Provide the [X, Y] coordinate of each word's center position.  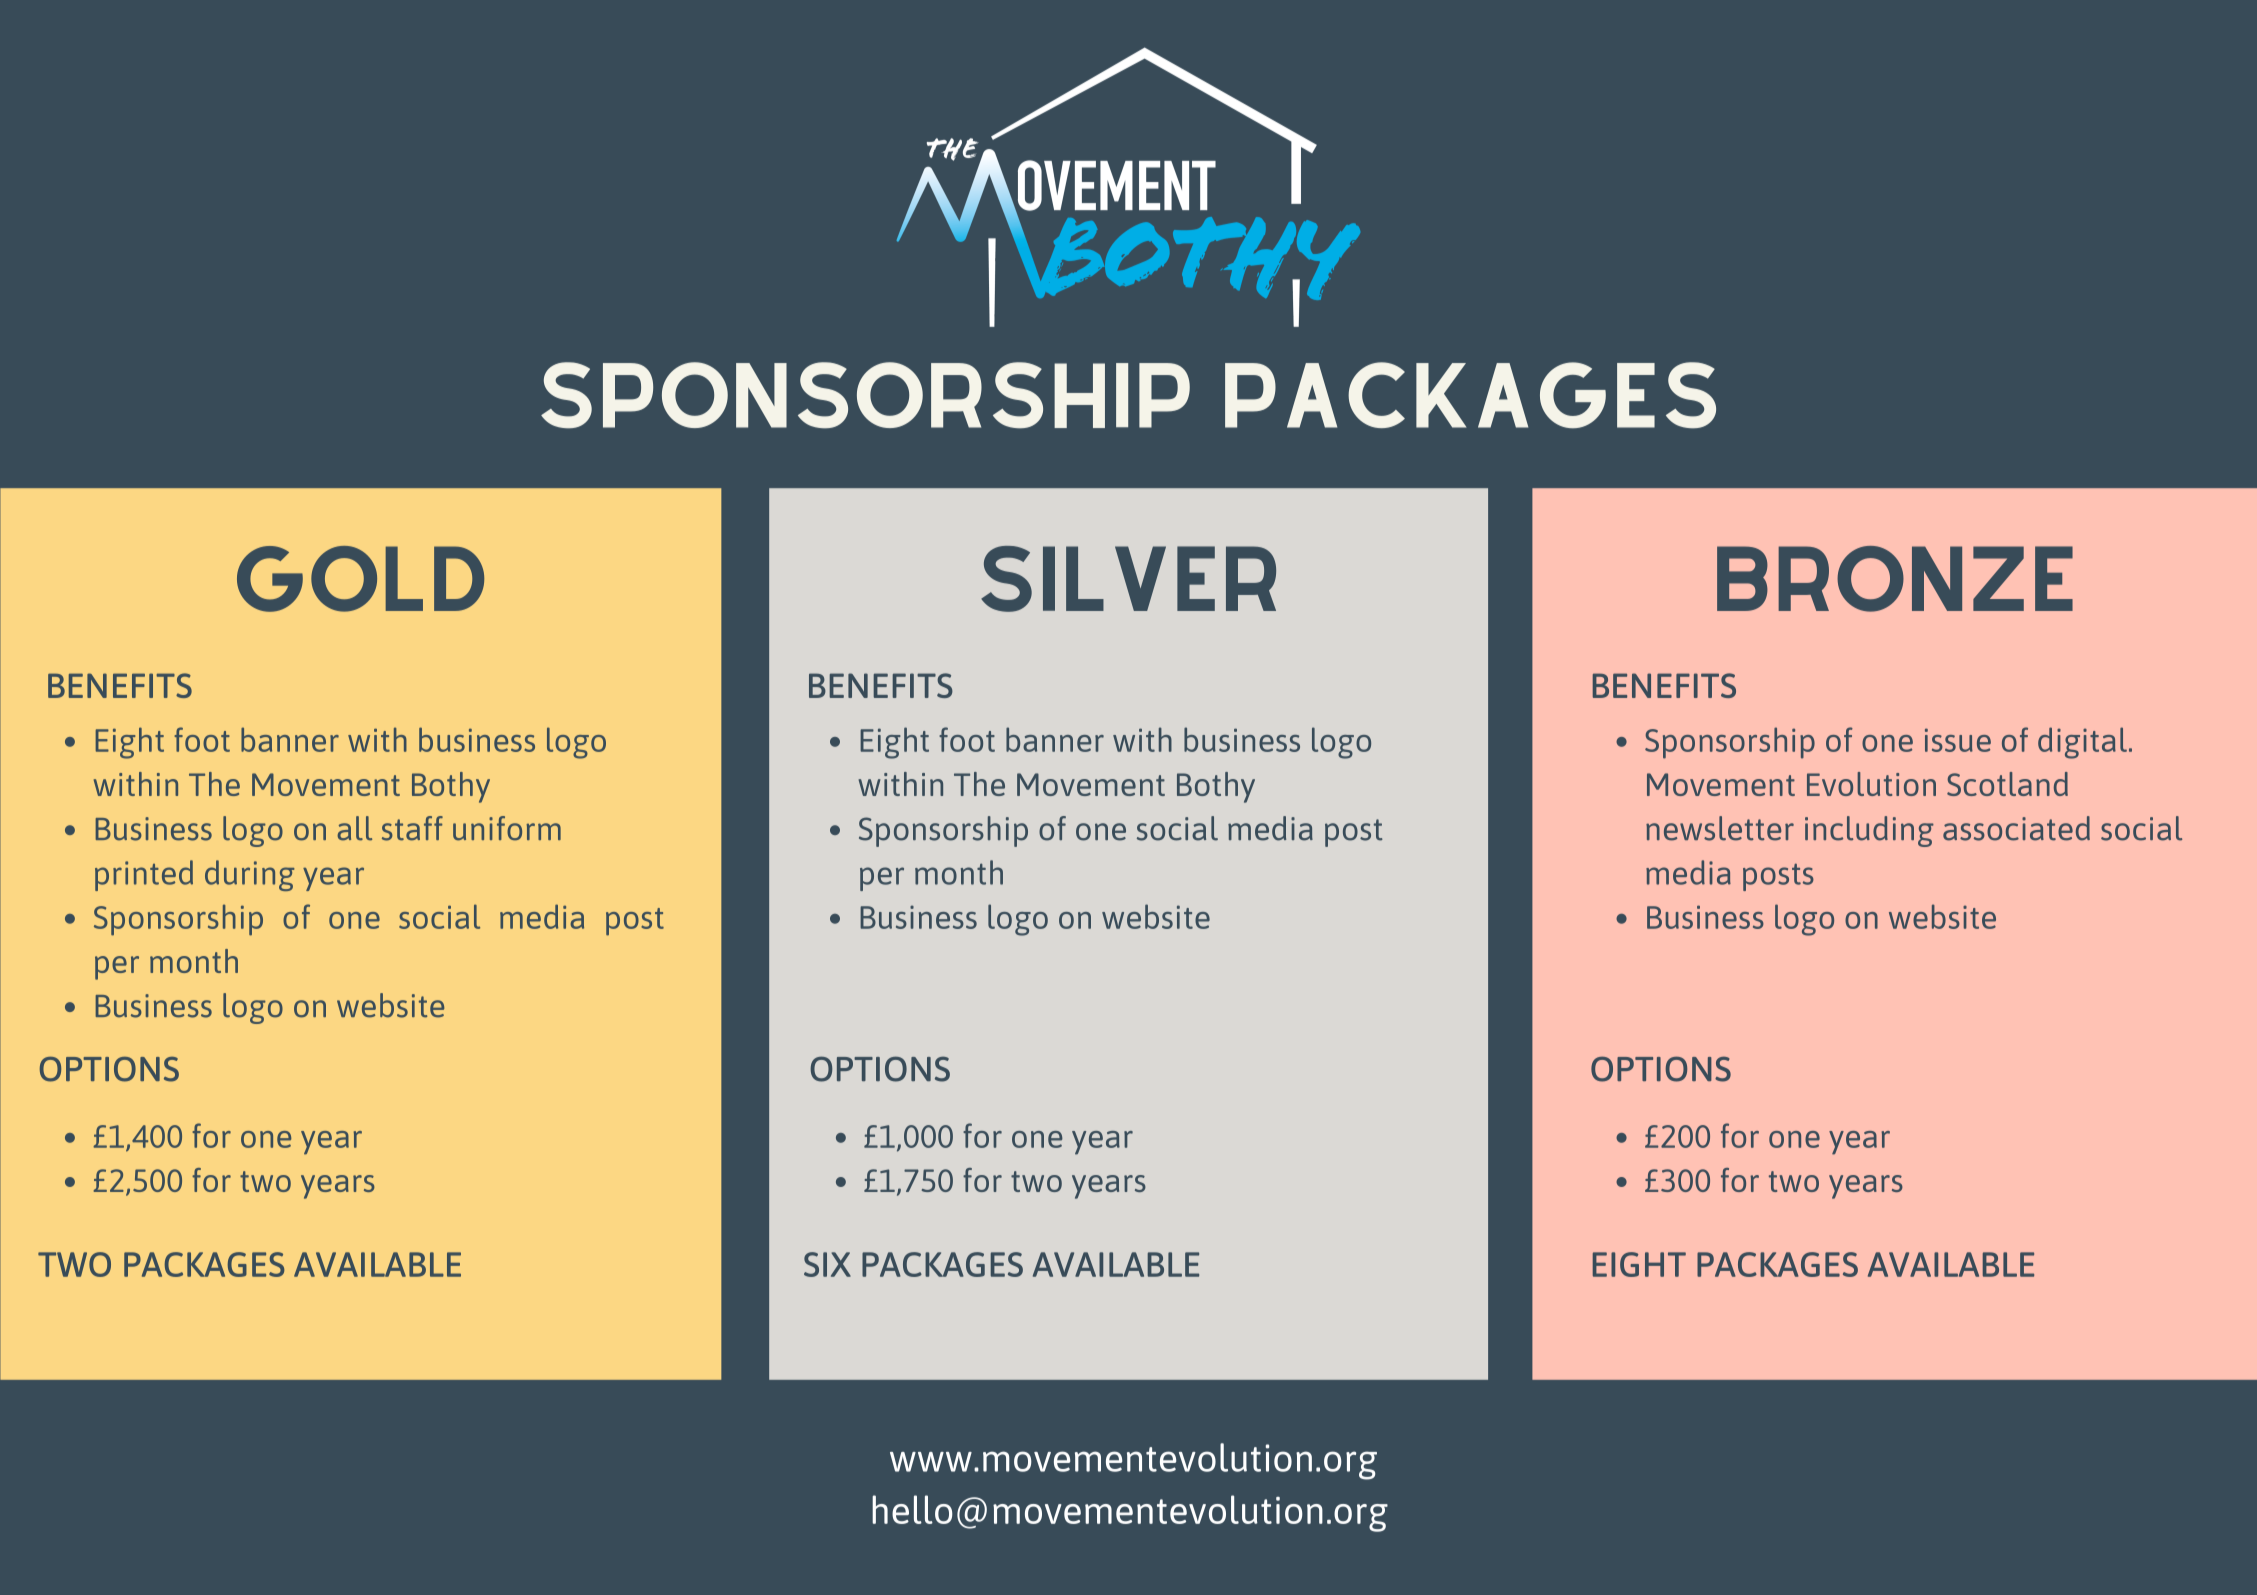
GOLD [360, 579]
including [1869, 831]
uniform [507, 828]
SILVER [1128, 579]
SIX [827, 1264]
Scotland [2007, 784]
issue [1958, 740]
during [250, 875]
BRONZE [1895, 579]
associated [2016, 828]
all [354, 828]
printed [144, 875]
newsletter [1720, 828]
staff [412, 828]
